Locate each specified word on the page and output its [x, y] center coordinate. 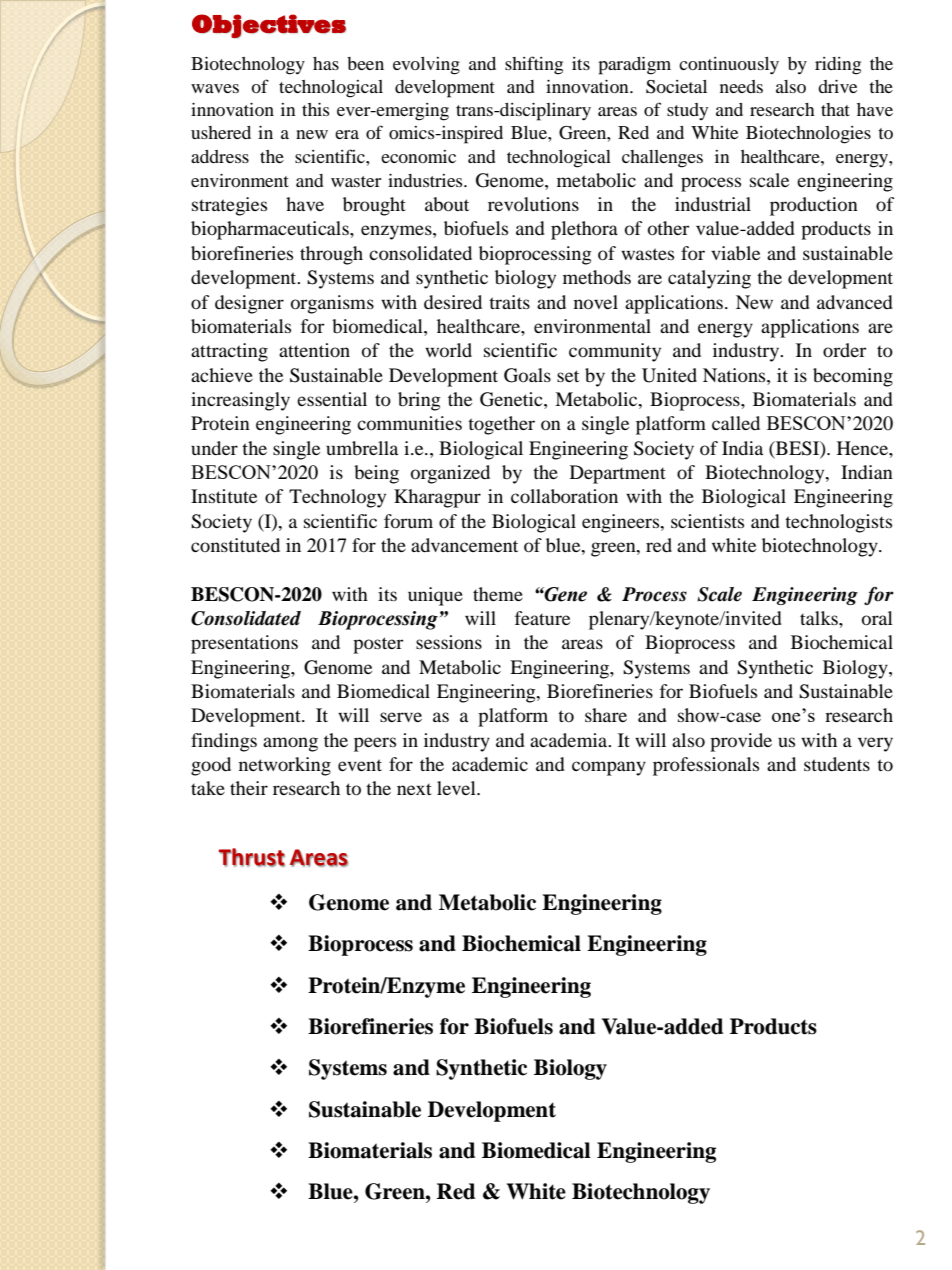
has [326, 63]
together [501, 425]
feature [542, 618]
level [457, 788]
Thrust [251, 857]
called [736, 423]
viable [735, 253]
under [214, 448]
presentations [244, 644]
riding [838, 66]
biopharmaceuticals [271, 230]
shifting [534, 65]
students [837, 764]
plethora [584, 230]
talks [820, 618]
